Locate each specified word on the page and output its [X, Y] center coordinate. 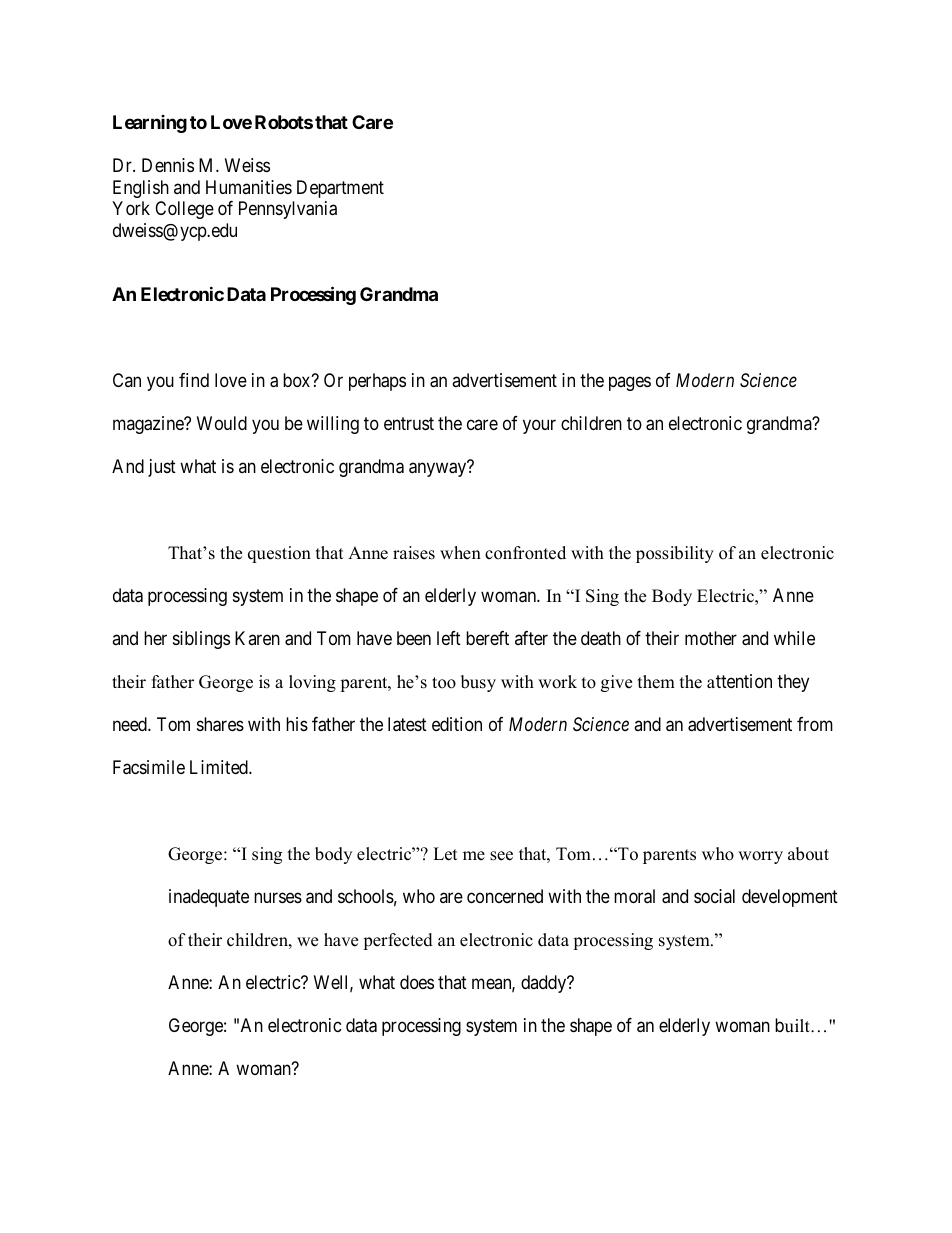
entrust [409, 423]
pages [630, 383]
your [539, 427]
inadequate [209, 898]
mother [711, 638]
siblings [201, 640]
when [460, 553]
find [194, 380]
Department [340, 189]
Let [445, 854]
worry [760, 857]
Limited [220, 767]
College [184, 210]
